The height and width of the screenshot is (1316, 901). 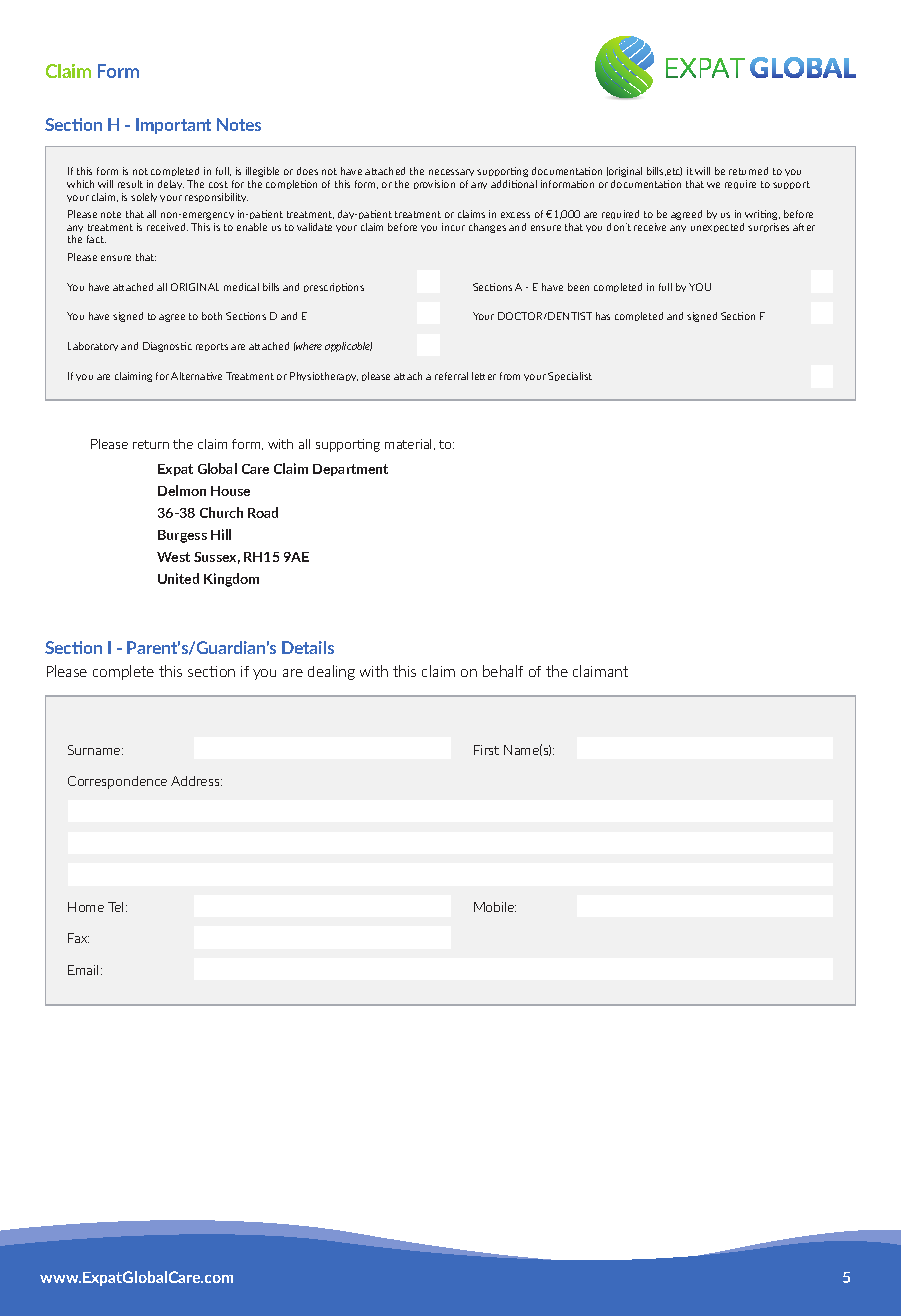 What do you see at coordinates (486, 750) in the screenshot?
I see `First` at bounding box center [486, 750].
